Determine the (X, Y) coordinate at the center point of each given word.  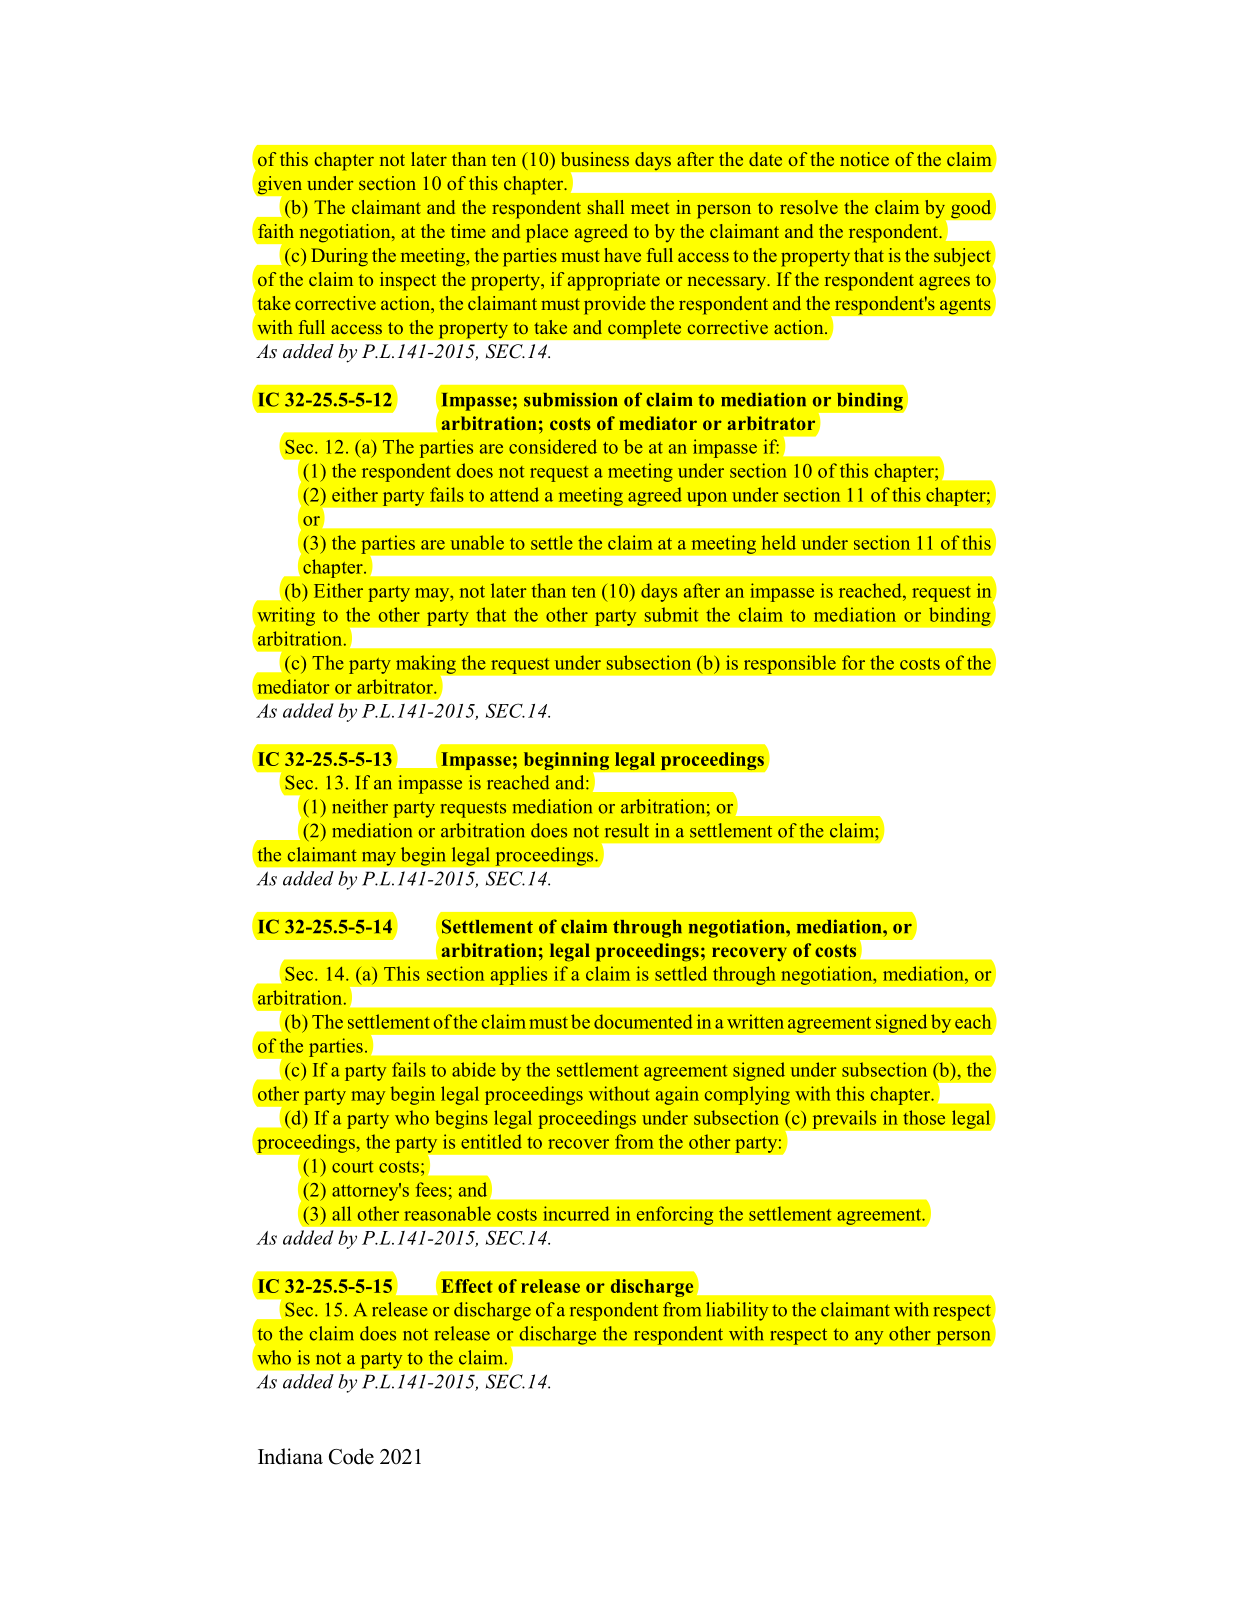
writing (286, 616)
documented (643, 1021)
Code (351, 1456)
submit (671, 614)
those (924, 1117)
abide (474, 1069)
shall (606, 207)
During (339, 257)
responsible (790, 664)
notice (864, 159)
